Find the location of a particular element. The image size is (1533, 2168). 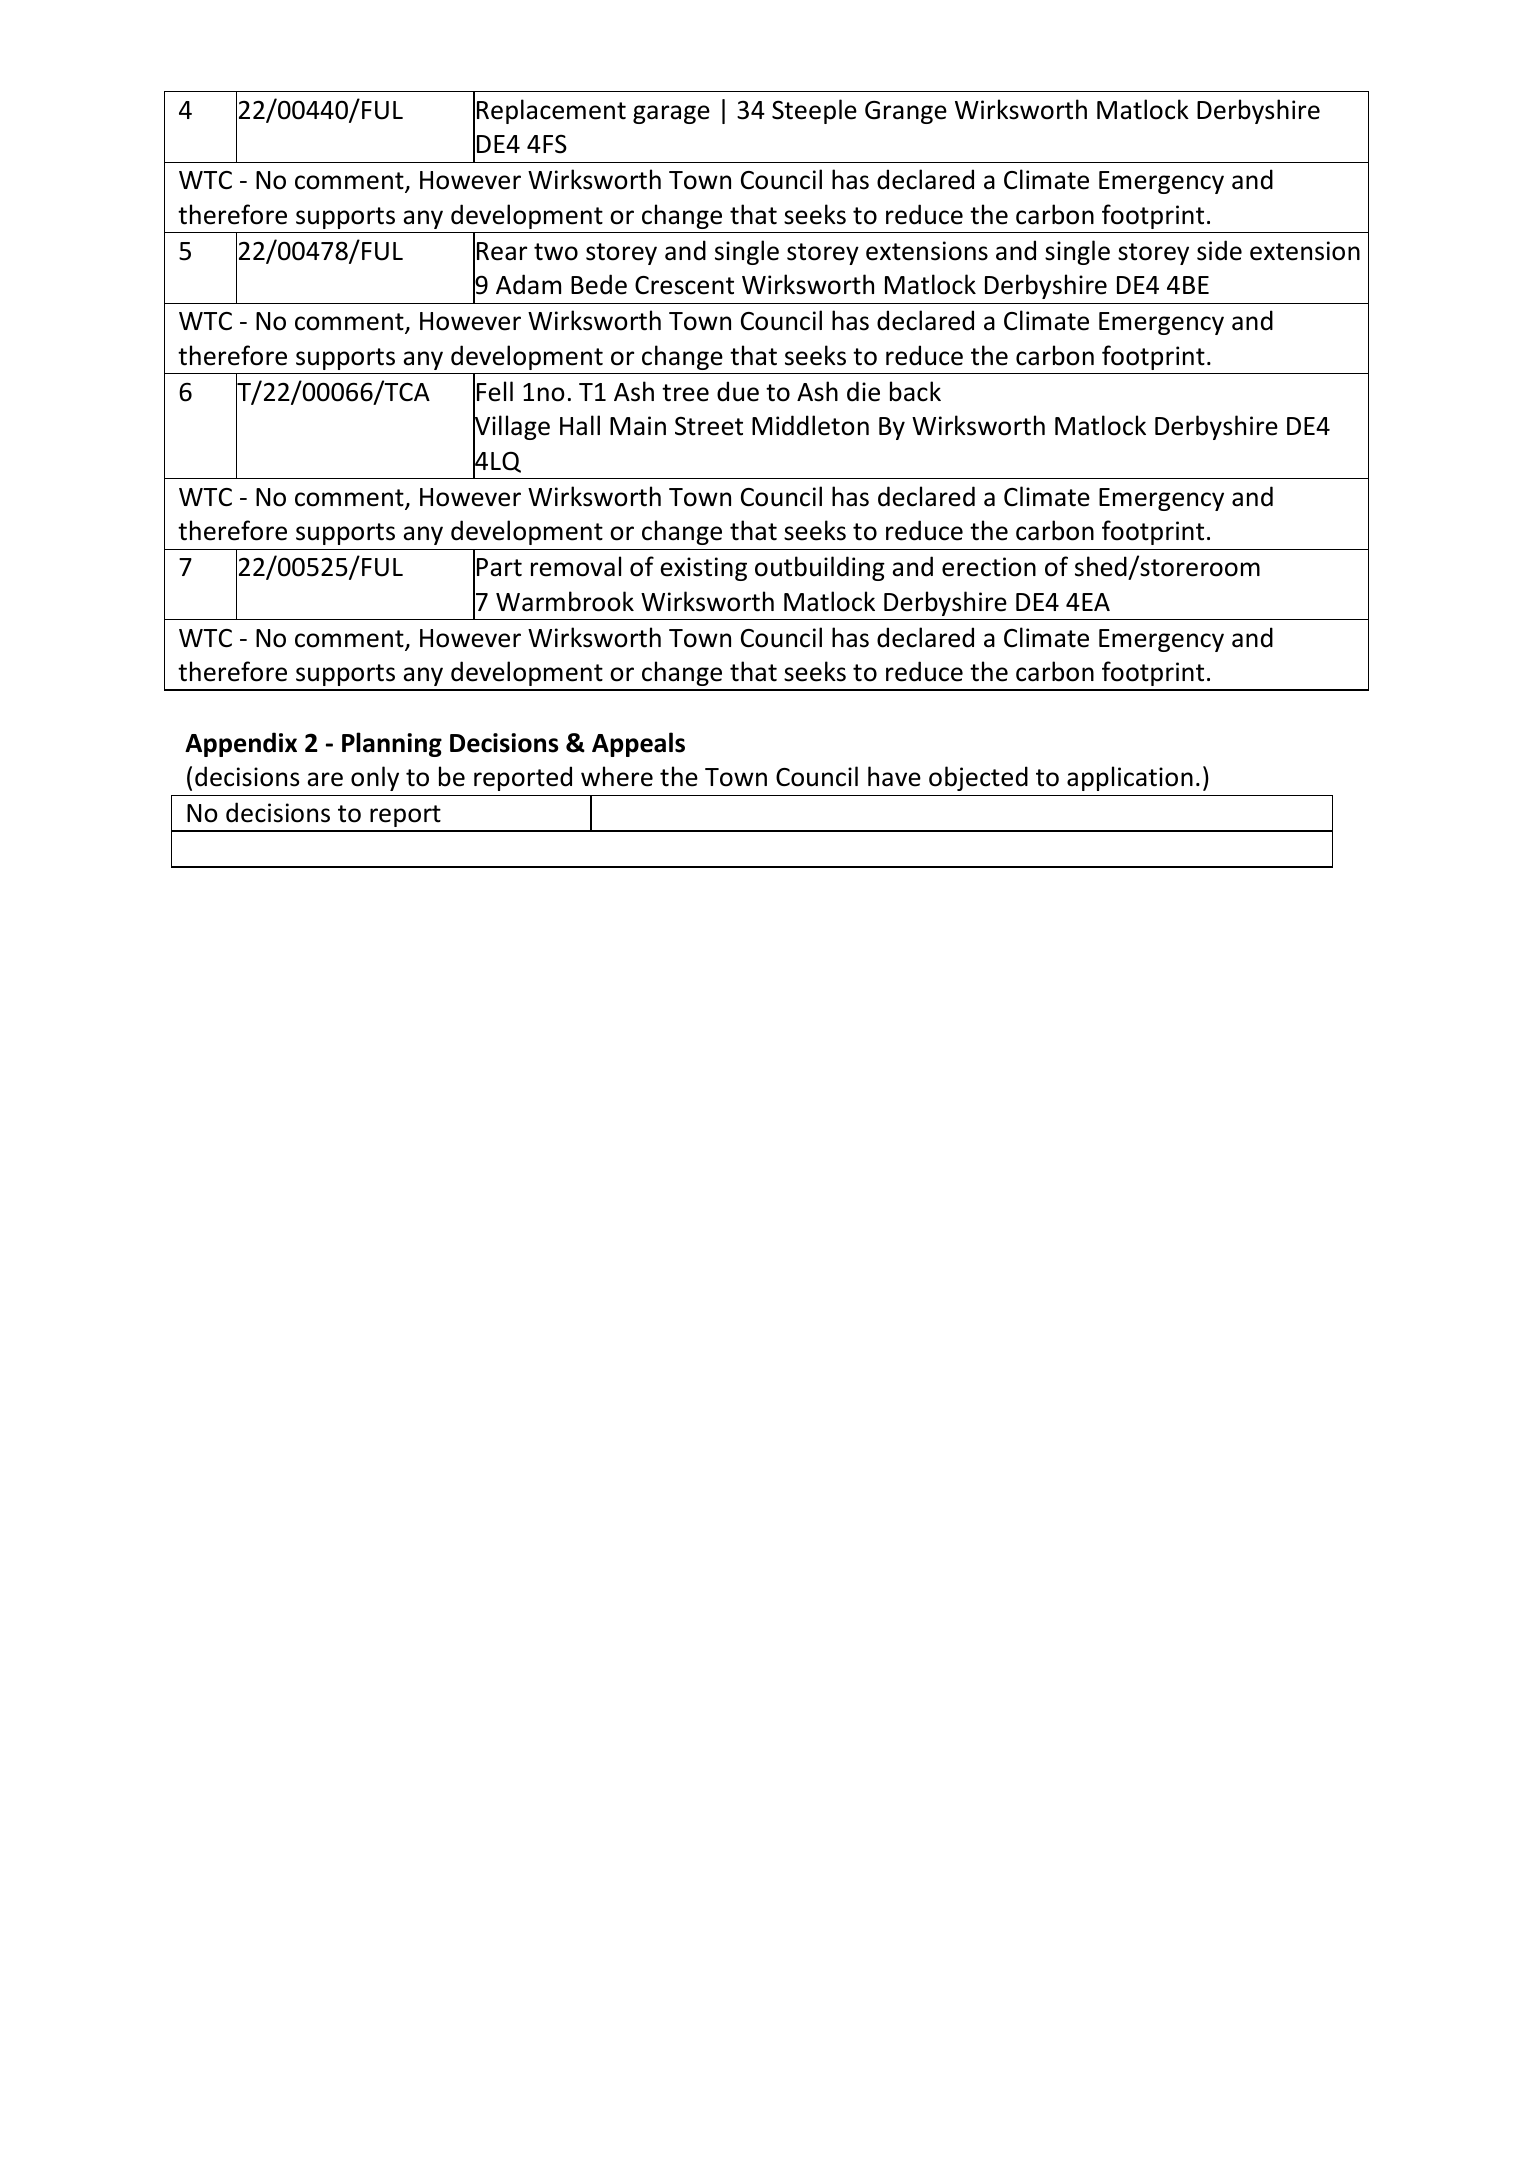

garage is located at coordinates (671, 114).
